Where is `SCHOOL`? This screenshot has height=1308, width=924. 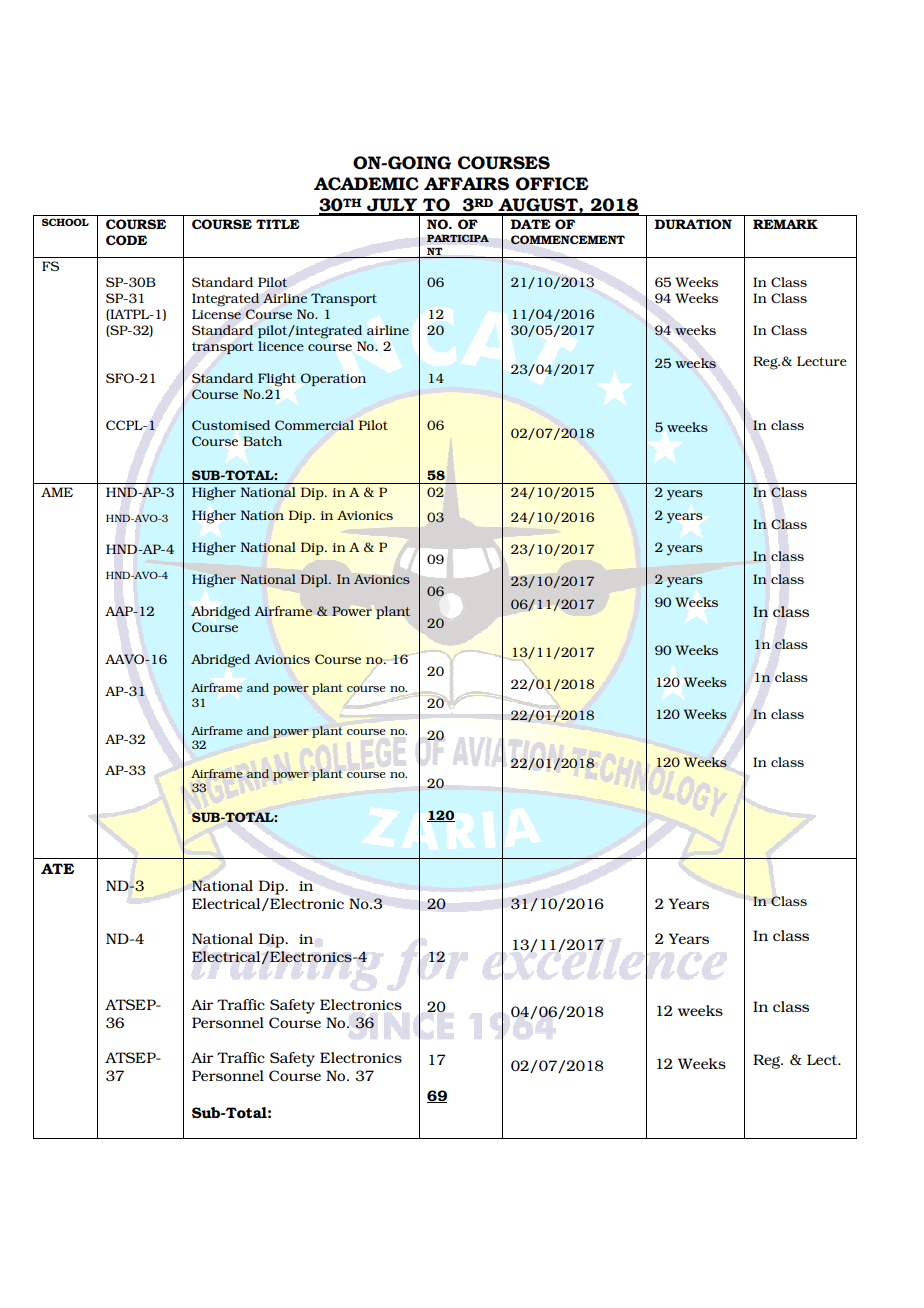
SCHOOL is located at coordinates (65, 222).
